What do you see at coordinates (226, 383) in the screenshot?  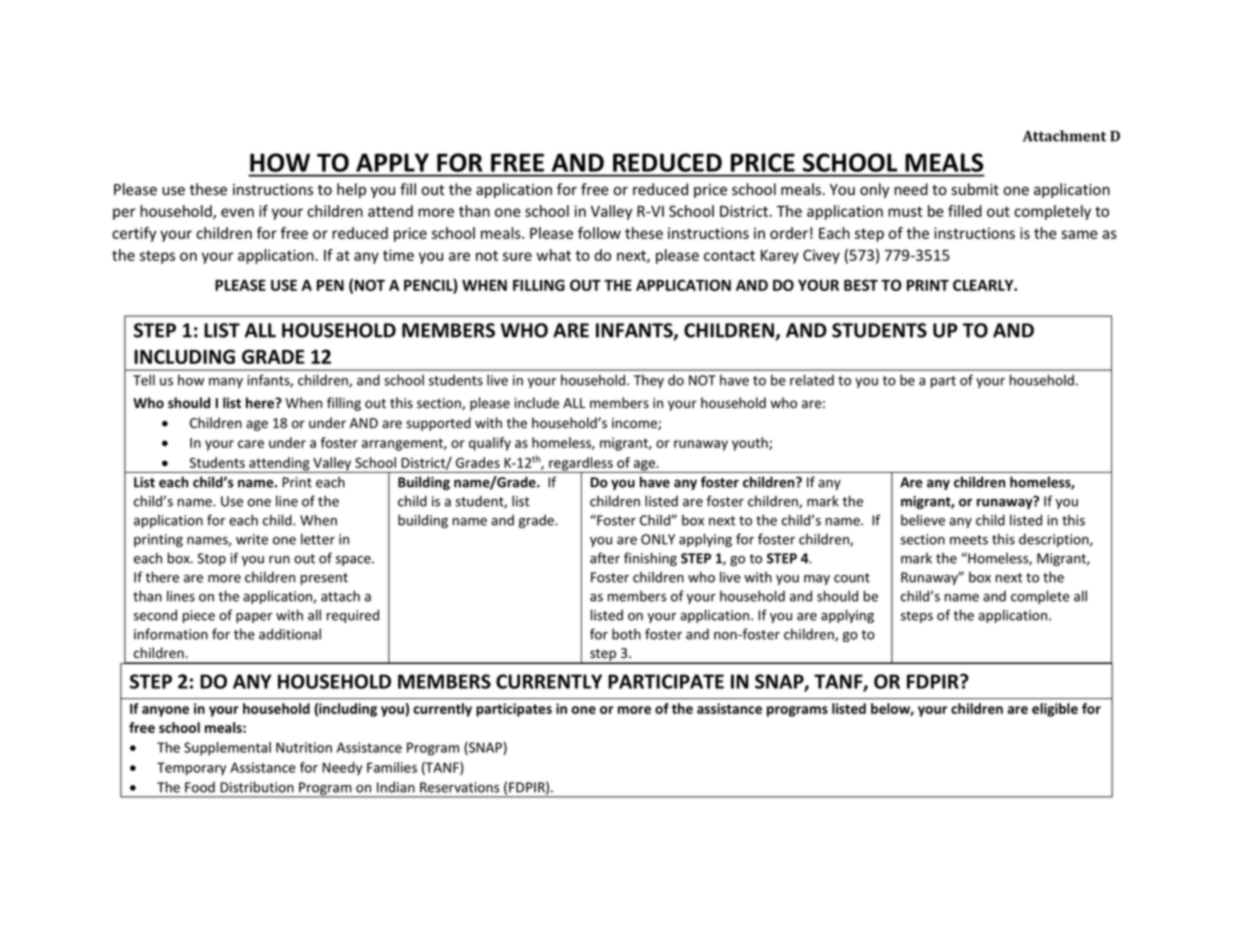 I see `many` at bounding box center [226, 383].
